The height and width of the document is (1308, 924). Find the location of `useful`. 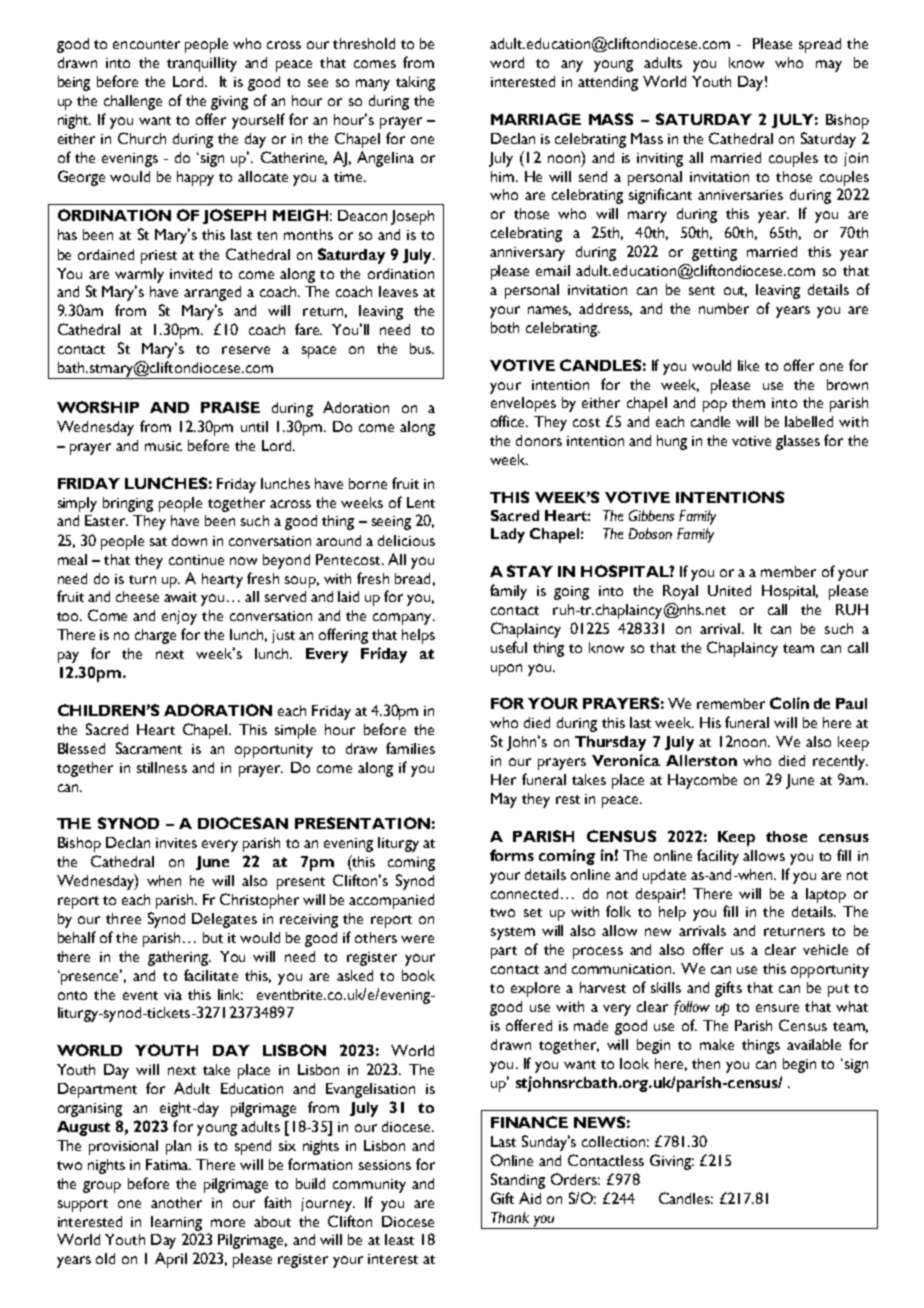

useful is located at coordinates (509, 647).
